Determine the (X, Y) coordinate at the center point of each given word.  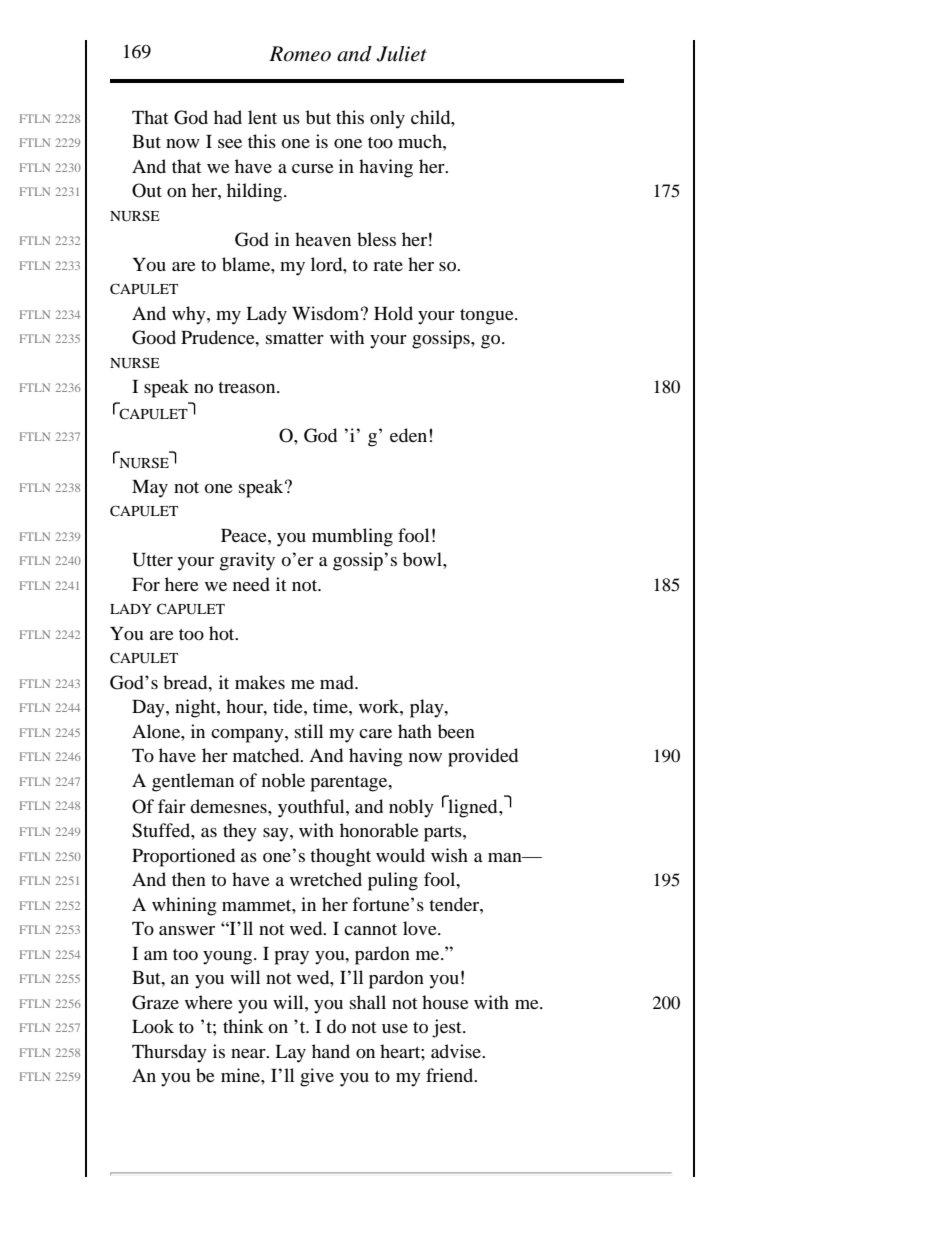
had (228, 117)
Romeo (300, 54)
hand (331, 1051)
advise (457, 1051)
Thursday (169, 1053)
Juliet (401, 54)
